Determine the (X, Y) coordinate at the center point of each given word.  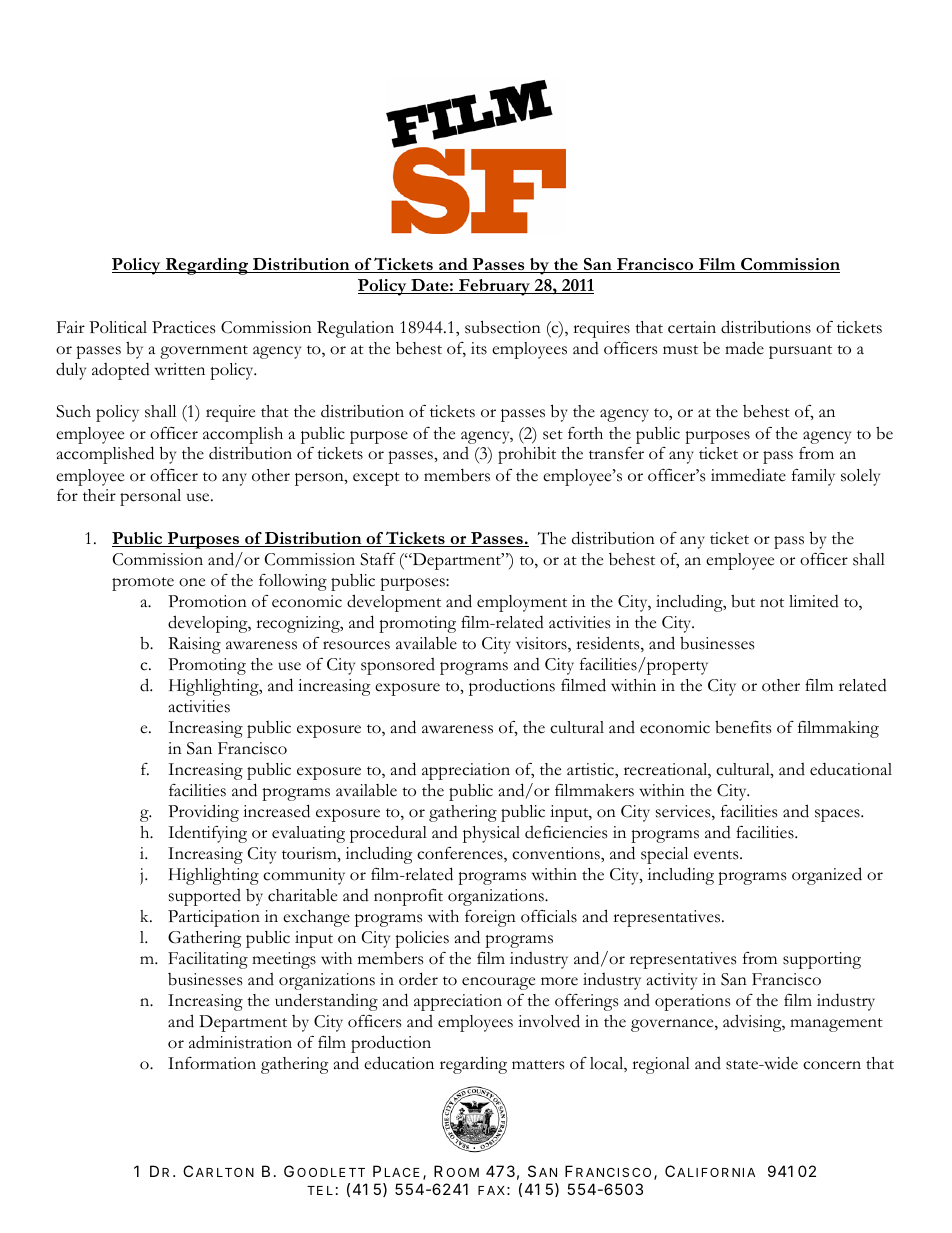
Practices (183, 327)
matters (538, 1065)
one (192, 582)
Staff (378, 559)
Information (212, 1063)
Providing (203, 813)
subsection (503, 327)
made (744, 348)
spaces (838, 815)
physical (491, 834)
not (772, 603)
